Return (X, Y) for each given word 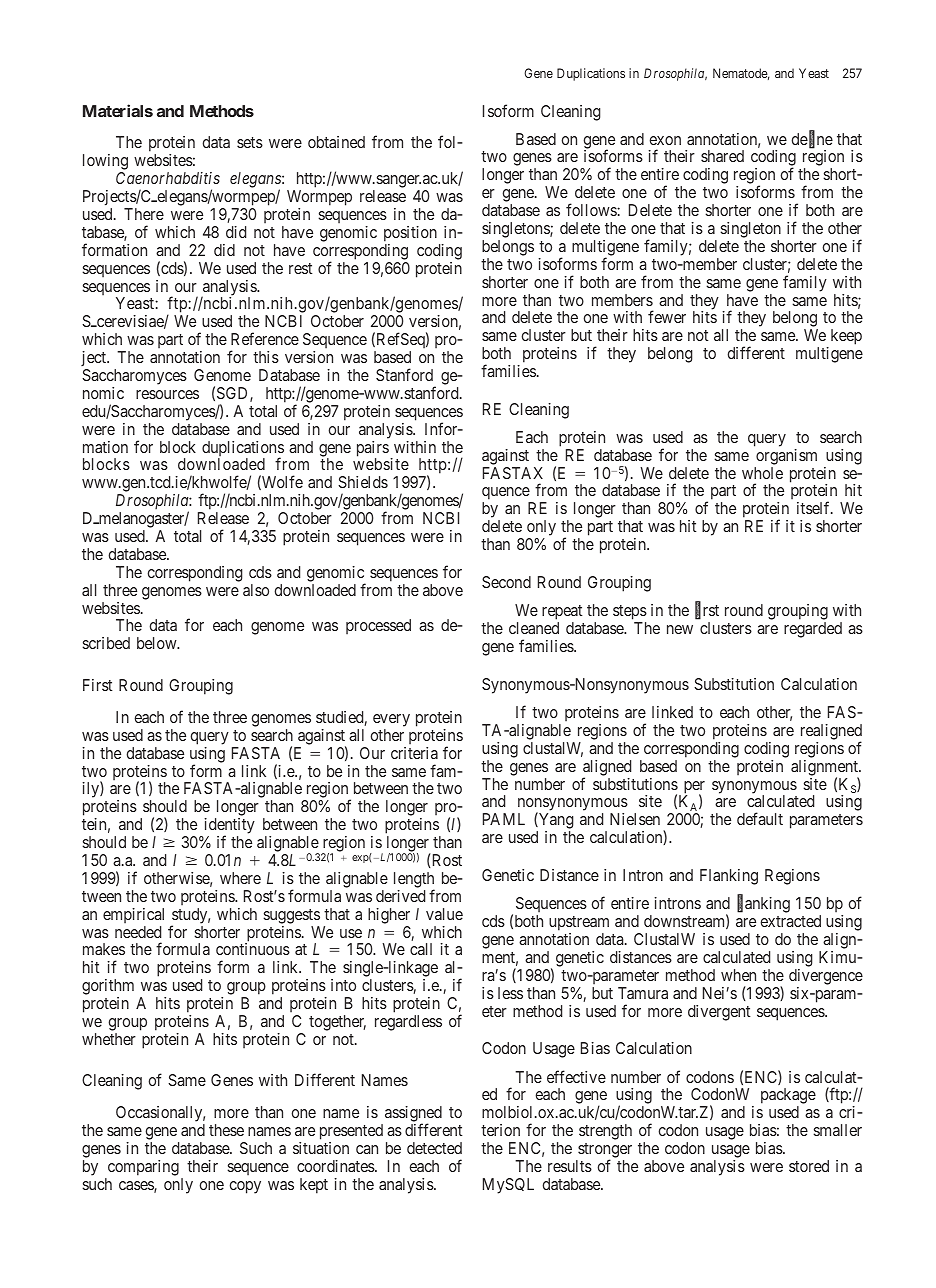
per (694, 788)
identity (228, 827)
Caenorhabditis (168, 178)
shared (722, 156)
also (256, 590)
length (414, 881)
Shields (363, 482)
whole (762, 473)
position (410, 234)
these (226, 1130)
